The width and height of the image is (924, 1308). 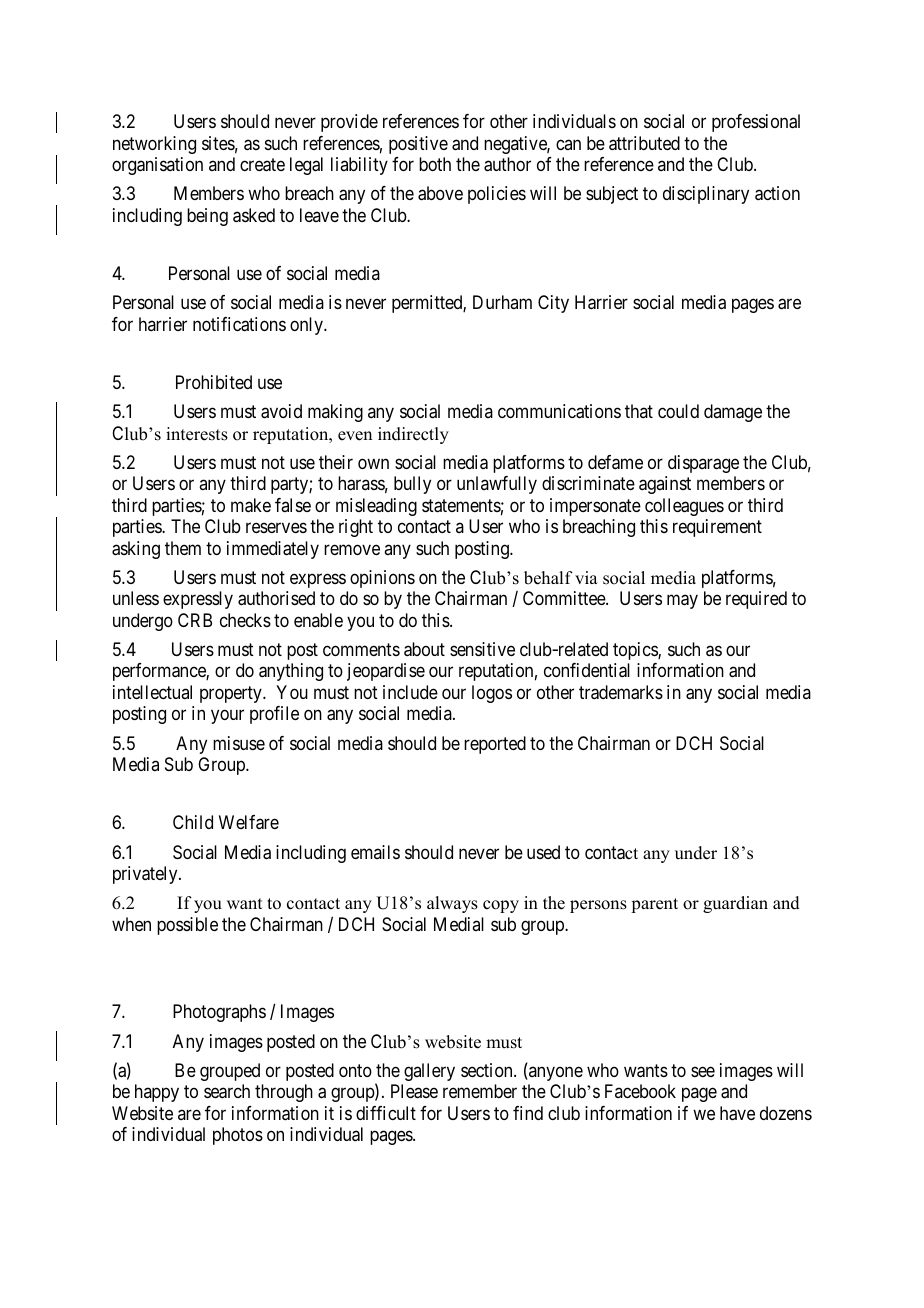 I want to click on reported, so click(x=495, y=745).
